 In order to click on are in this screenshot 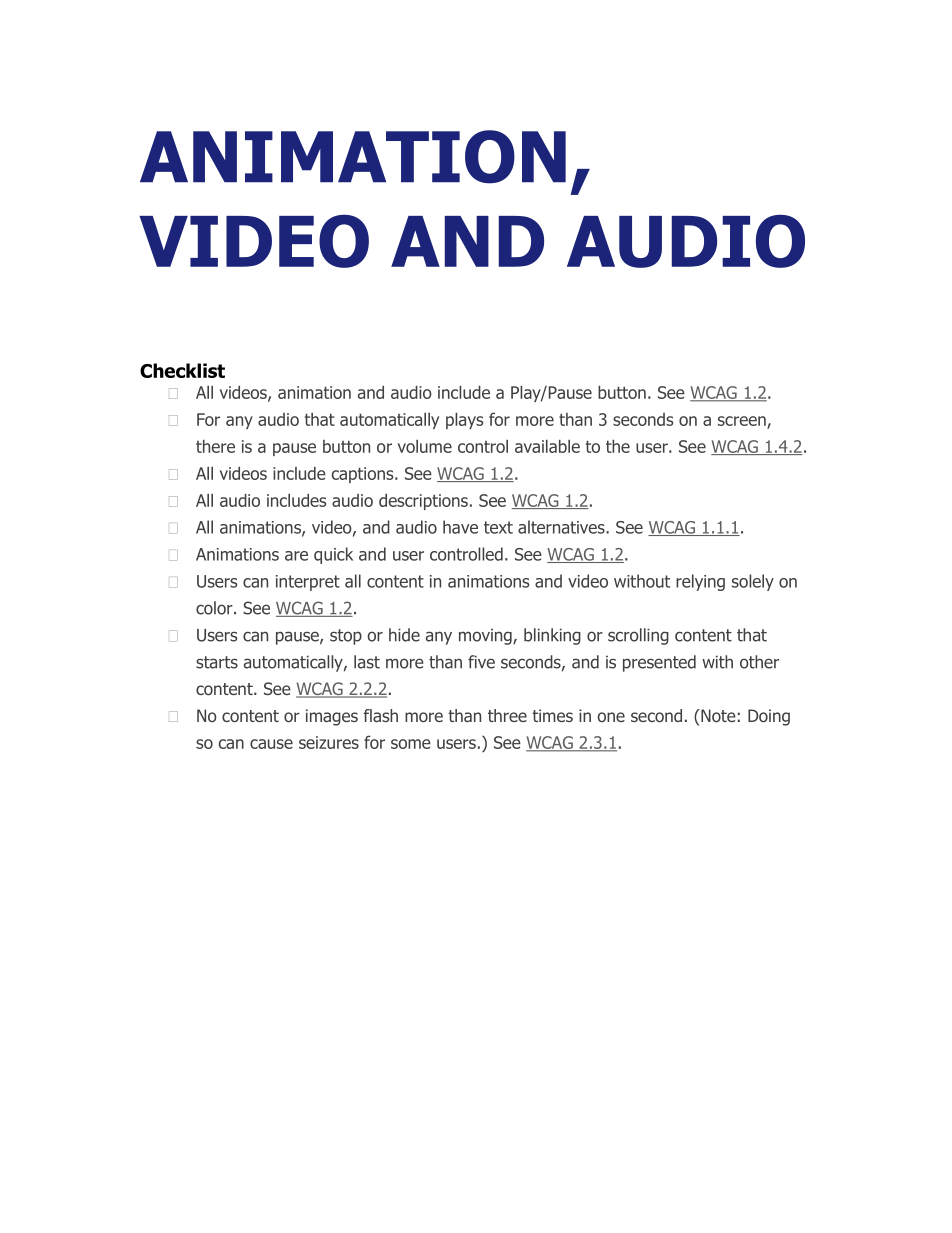, I will do `click(296, 556)`.
